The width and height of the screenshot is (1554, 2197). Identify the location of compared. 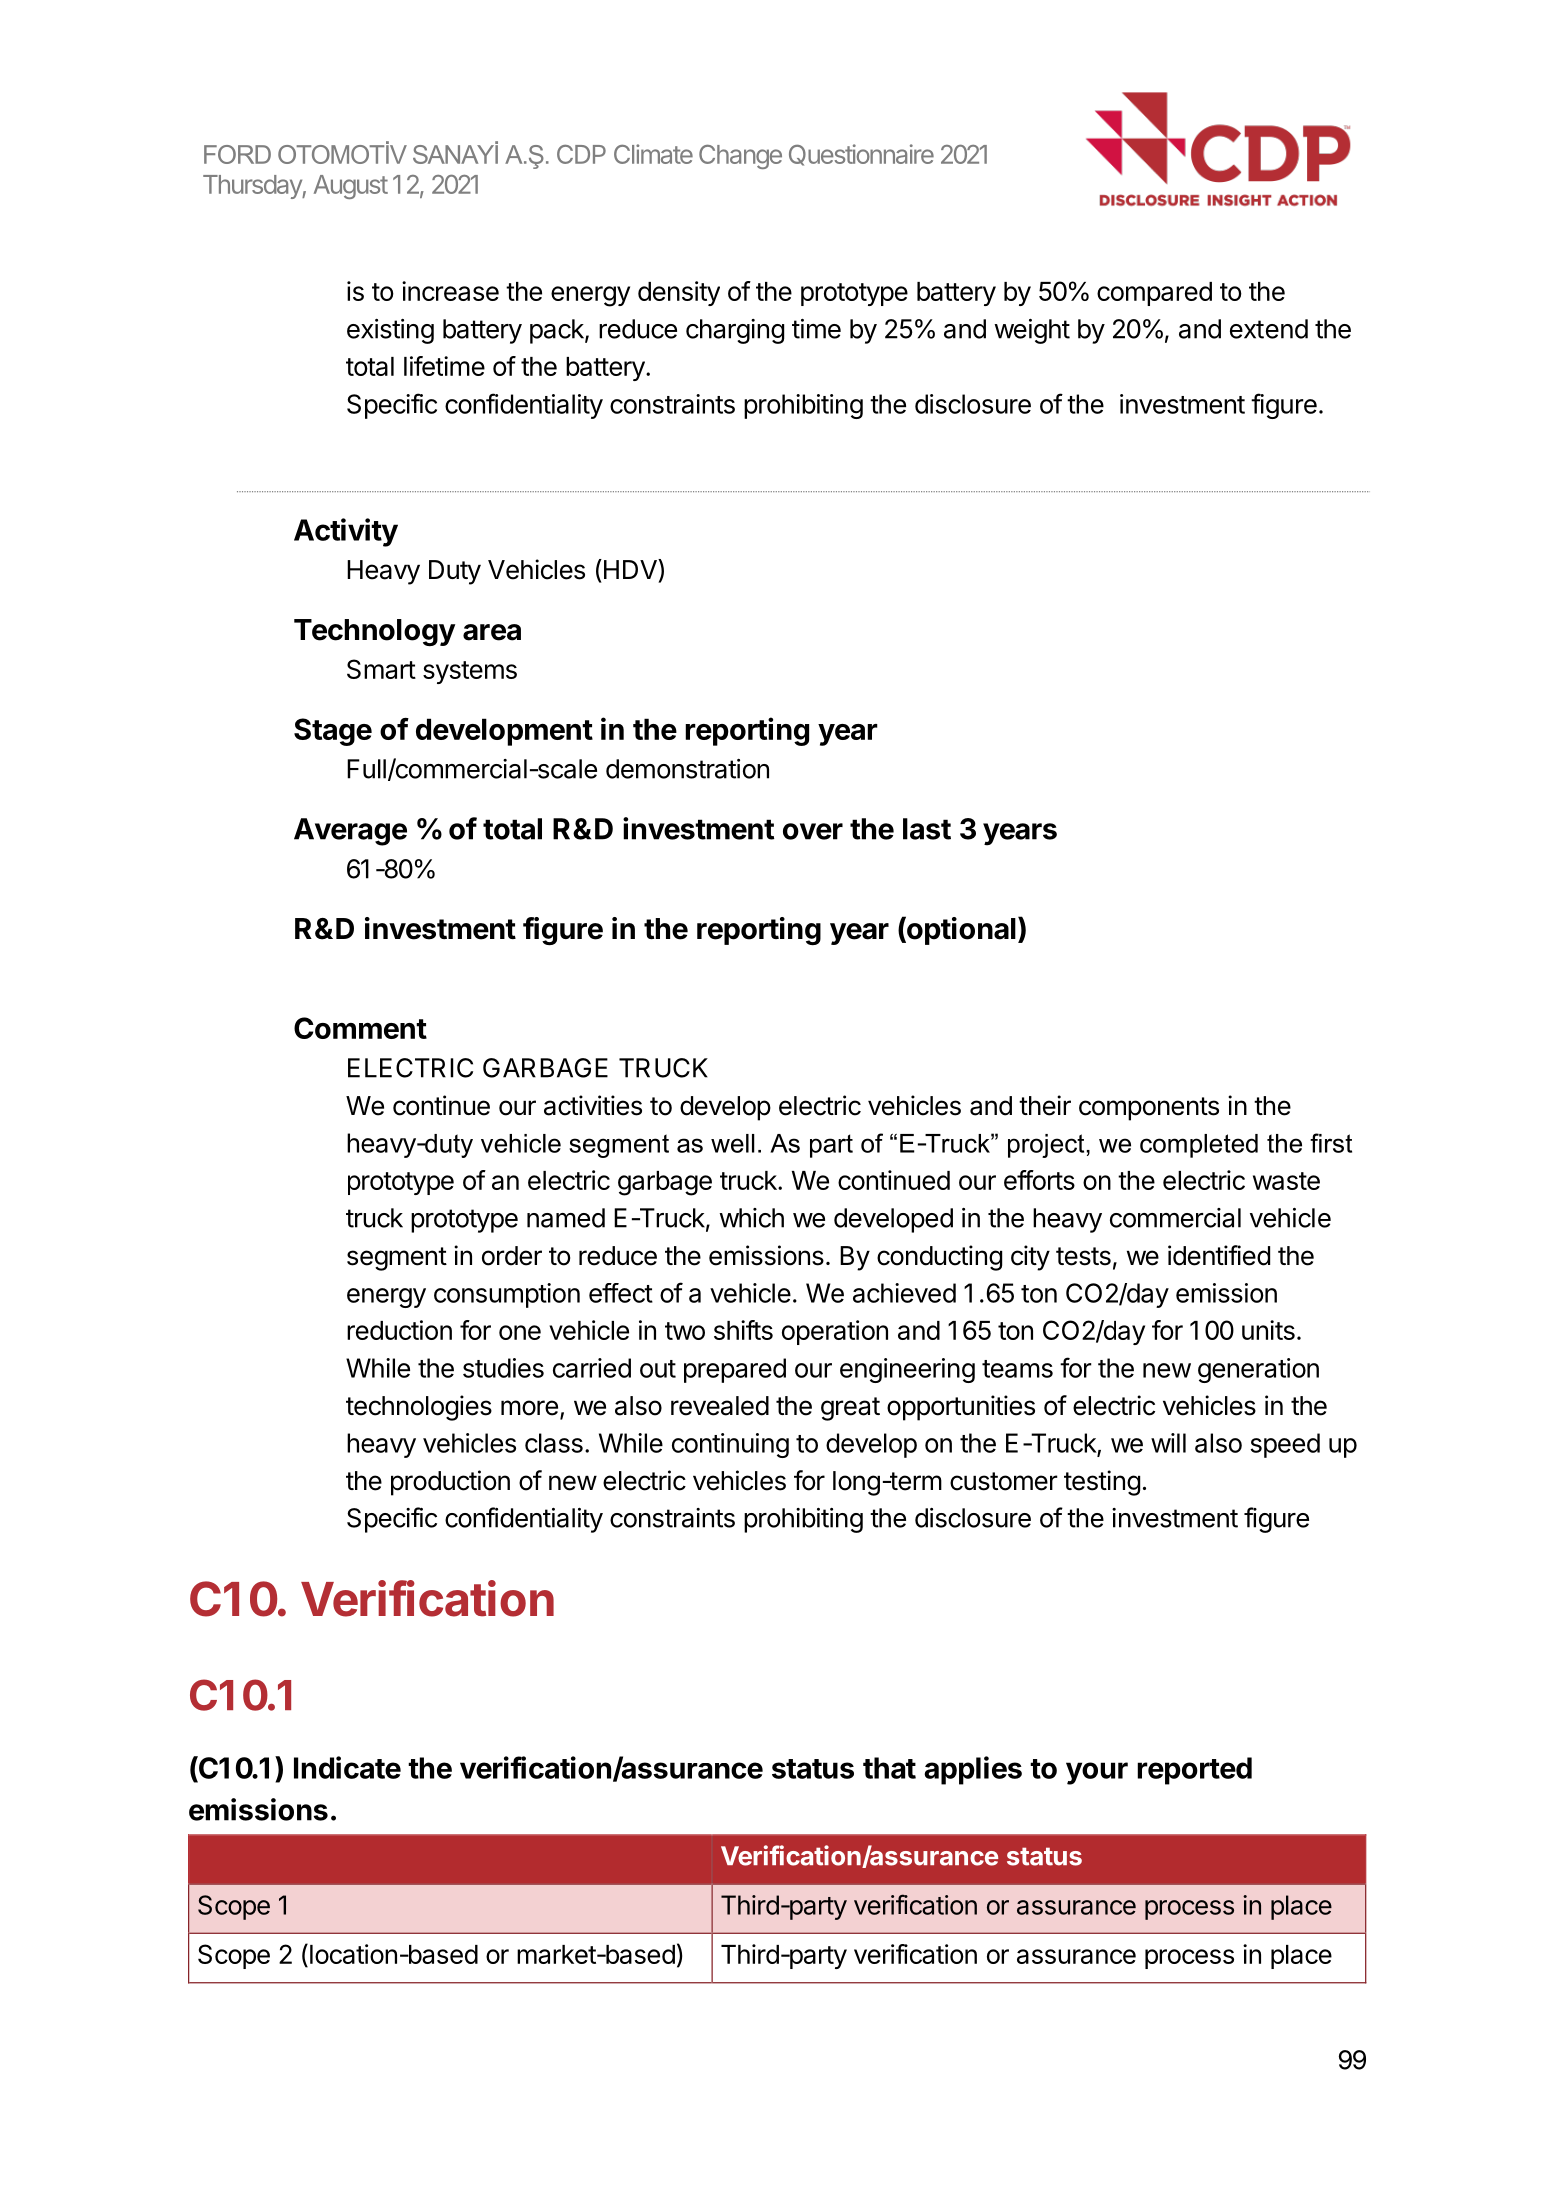
(1154, 294).
